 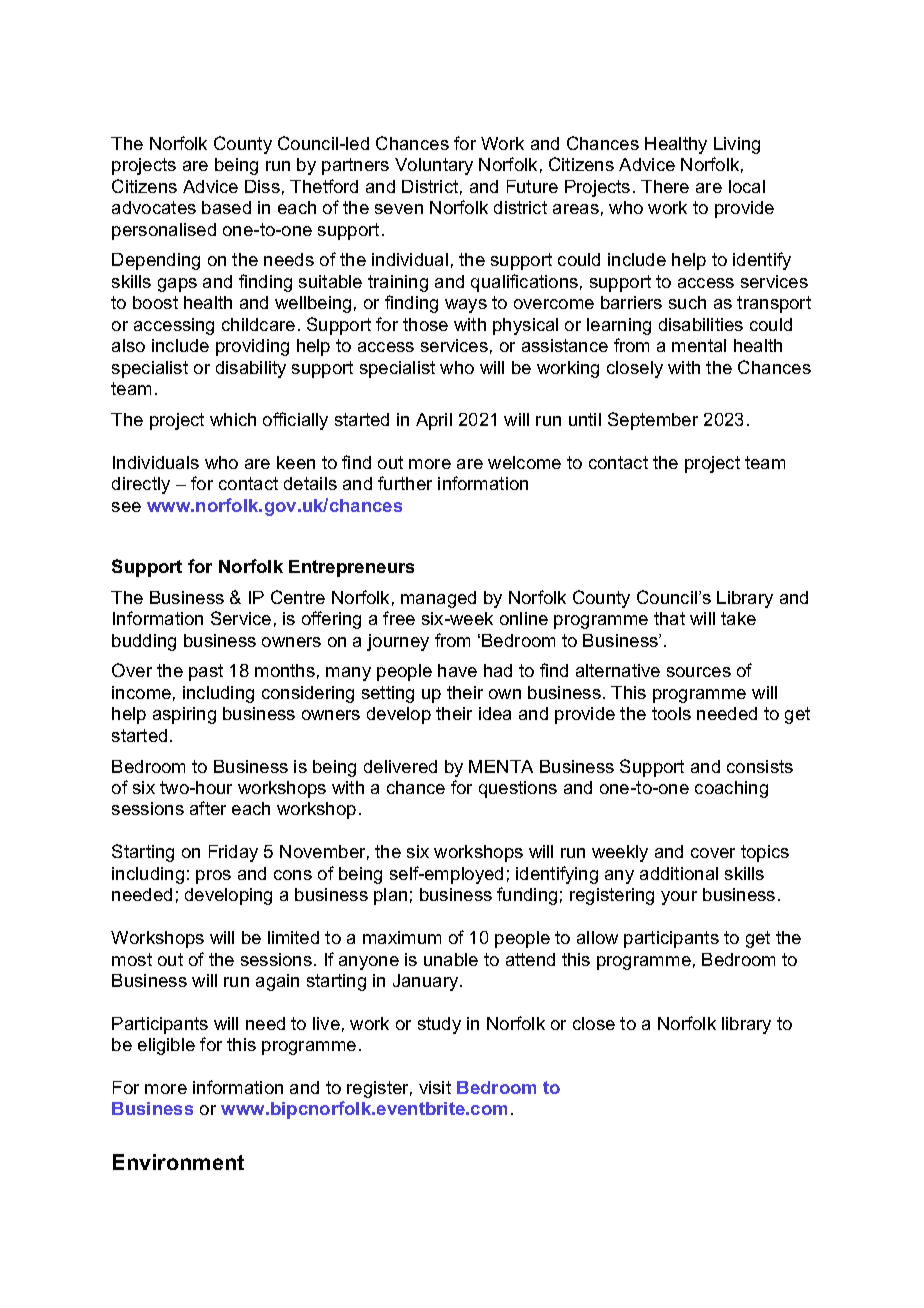 What do you see at coordinates (669, 618) in the screenshot?
I see `that` at bounding box center [669, 618].
